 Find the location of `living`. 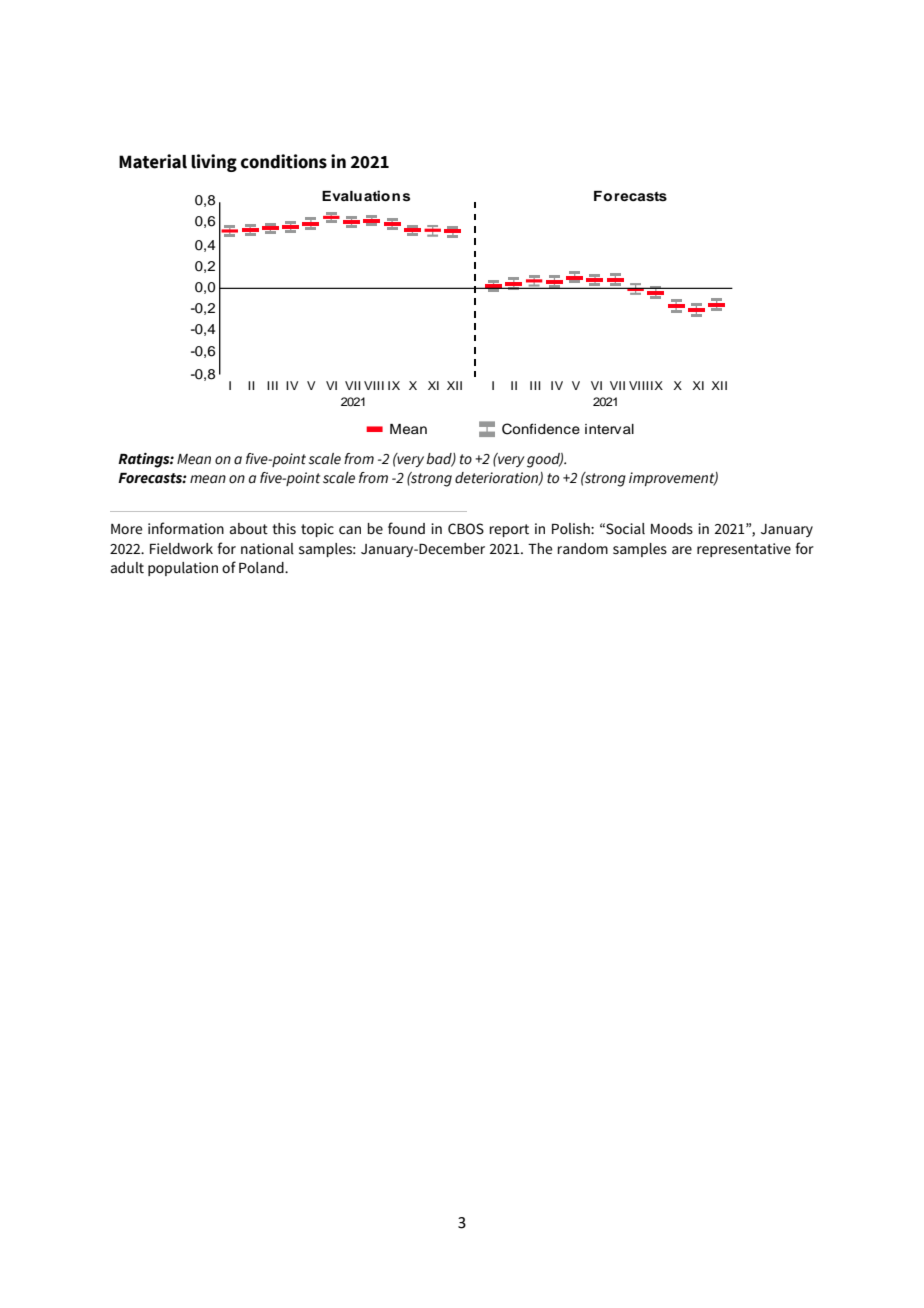

living is located at coordinates (214, 163).
